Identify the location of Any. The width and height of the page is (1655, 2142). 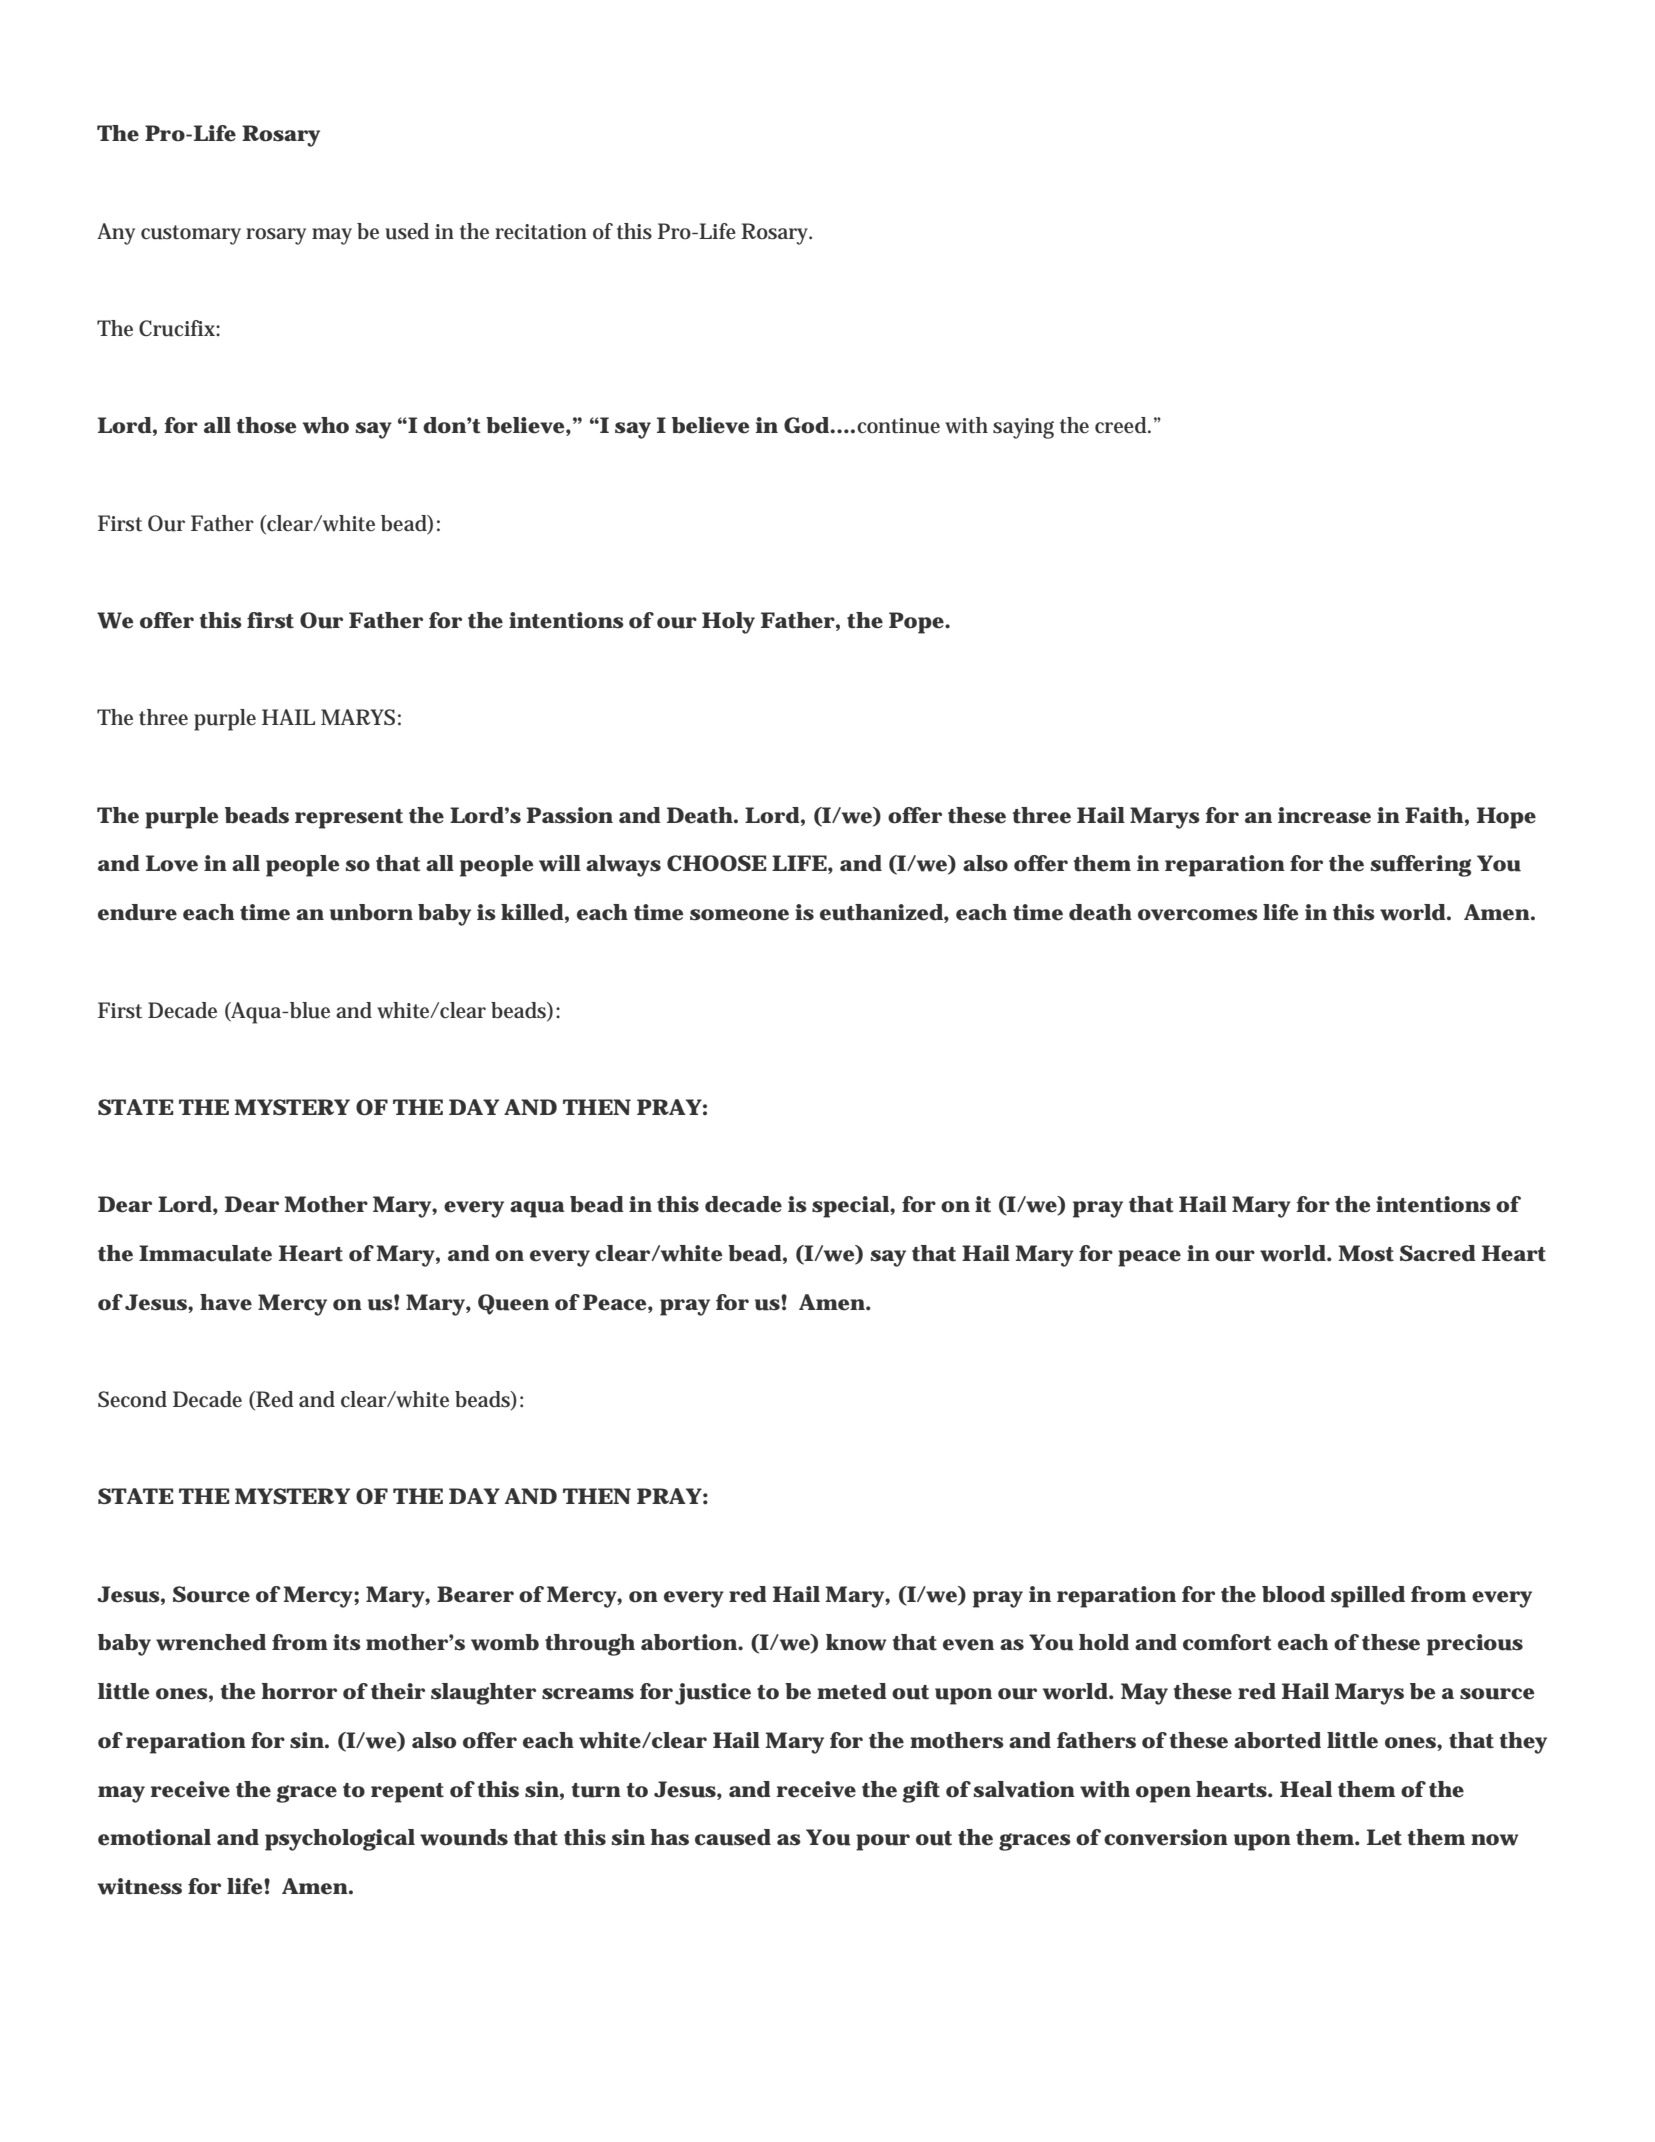
(116, 234).
